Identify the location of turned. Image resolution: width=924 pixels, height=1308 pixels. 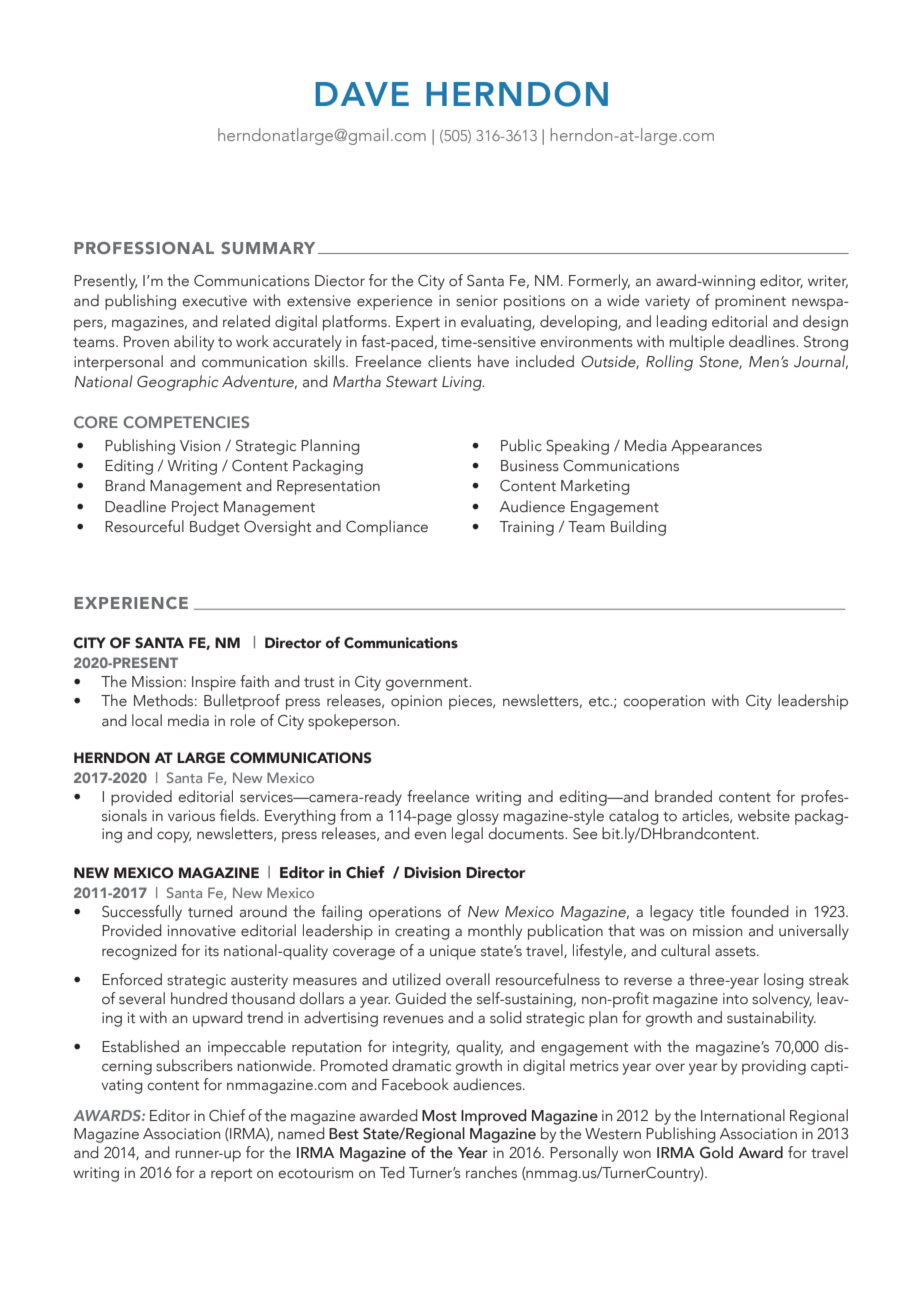
(210, 911).
